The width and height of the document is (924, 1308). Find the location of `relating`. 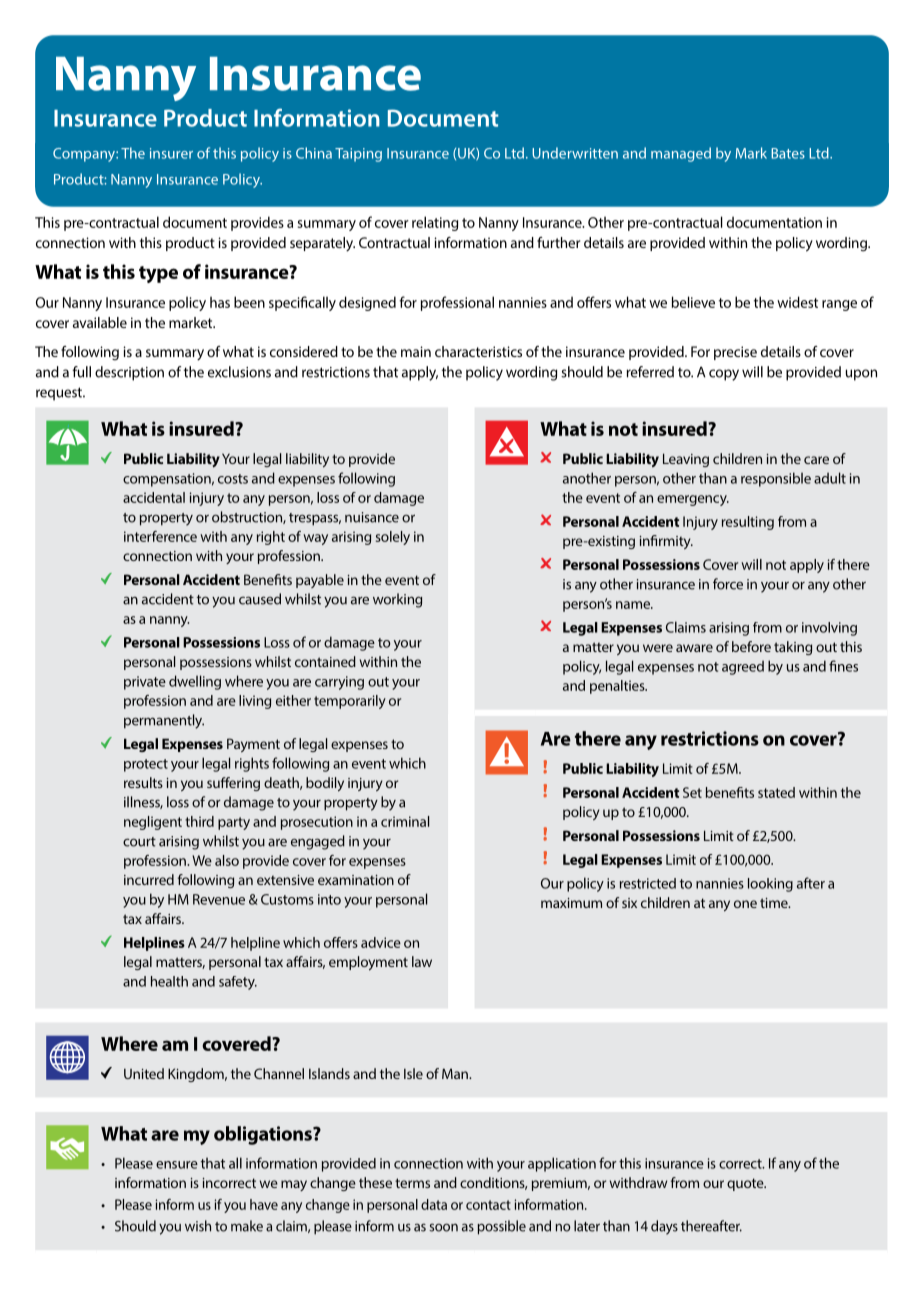

relating is located at coordinates (435, 223).
